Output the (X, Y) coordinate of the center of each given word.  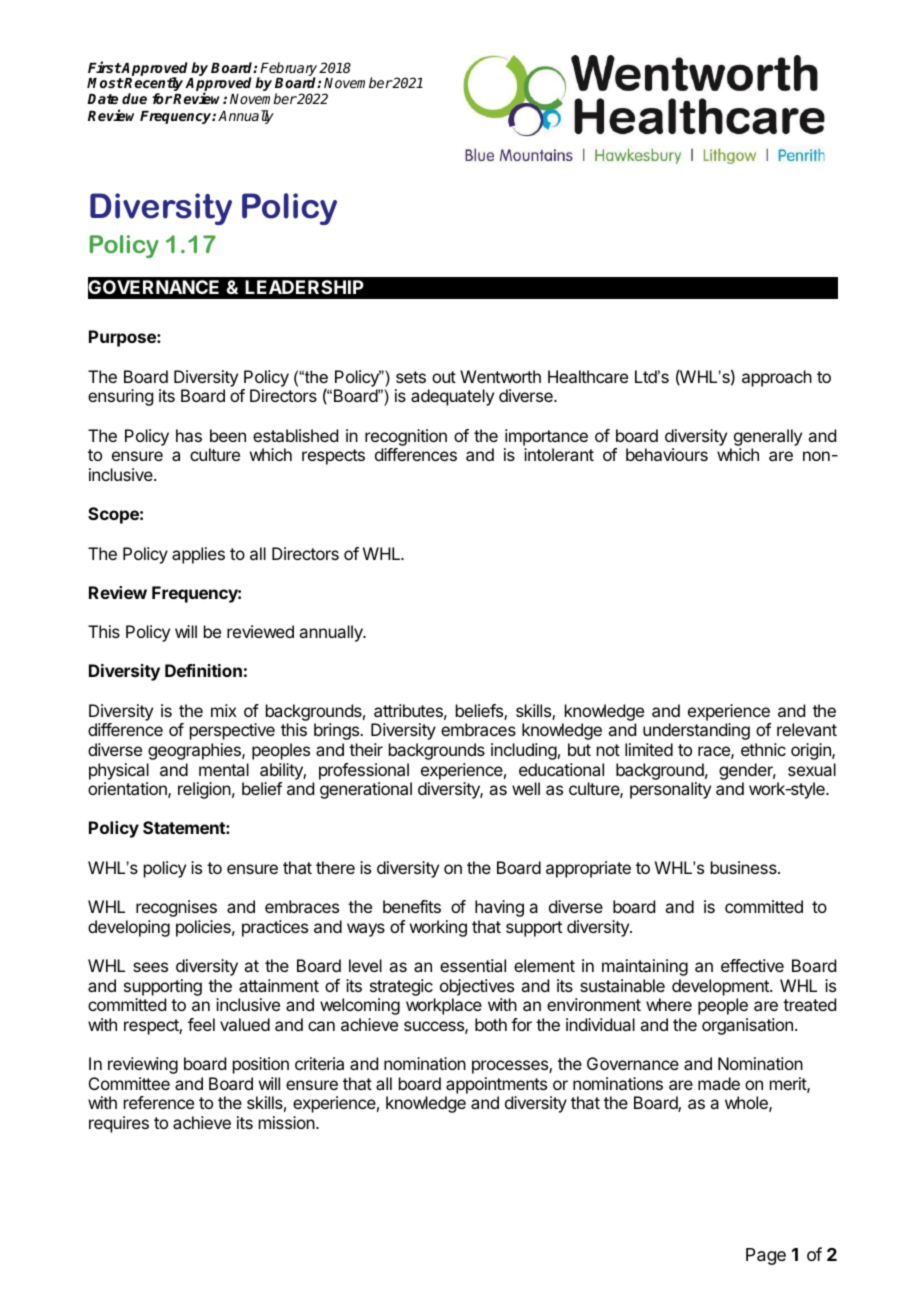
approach (777, 378)
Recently (154, 85)
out (444, 377)
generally (768, 437)
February (288, 70)
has (189, 435)
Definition (203, 670)
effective (752, 965)
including (524, 751)
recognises (176, 908)
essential (473, 965)
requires (119, 1124)
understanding (696, 731)
